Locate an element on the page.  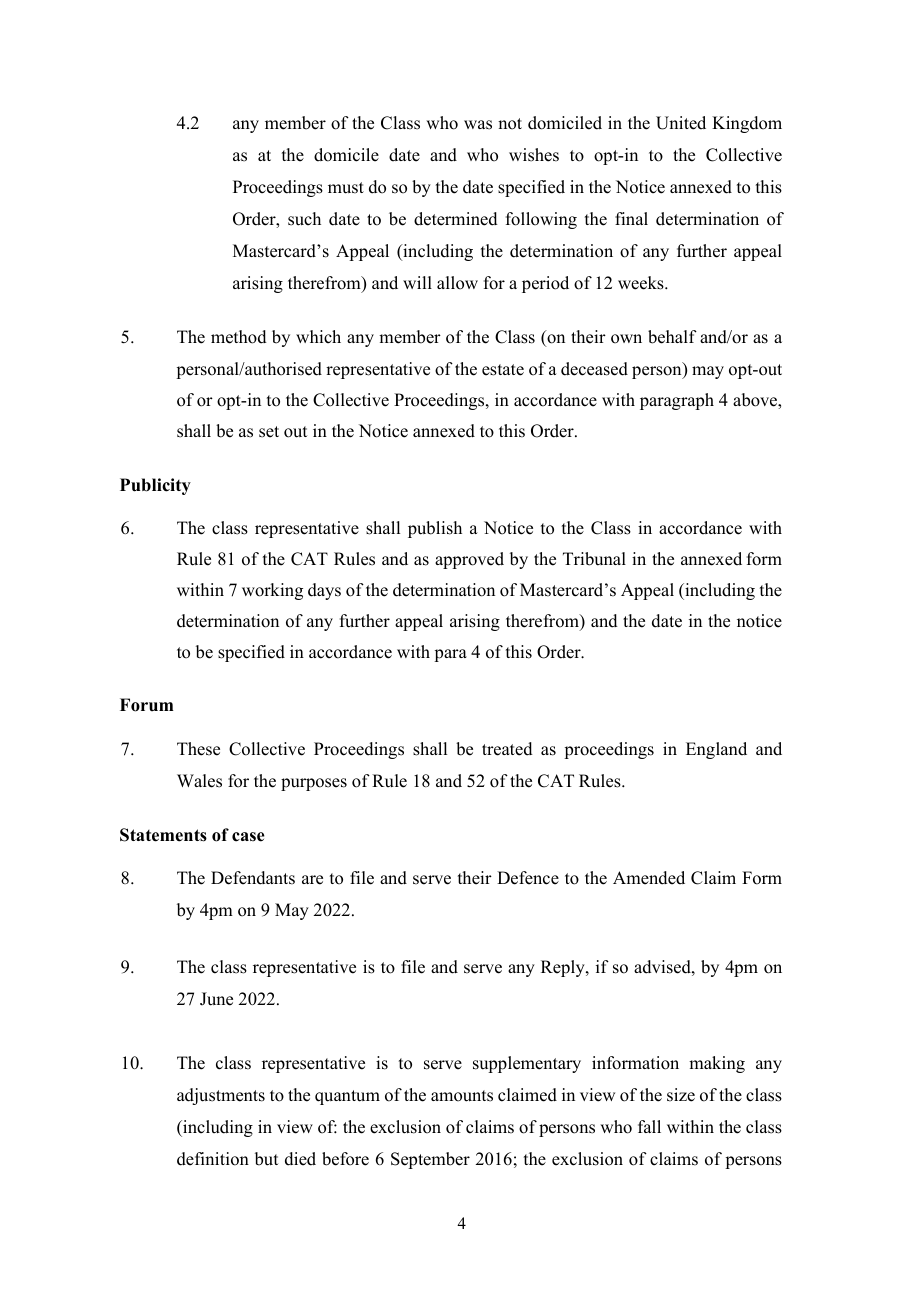
such is located at coordinates (304, 219).
